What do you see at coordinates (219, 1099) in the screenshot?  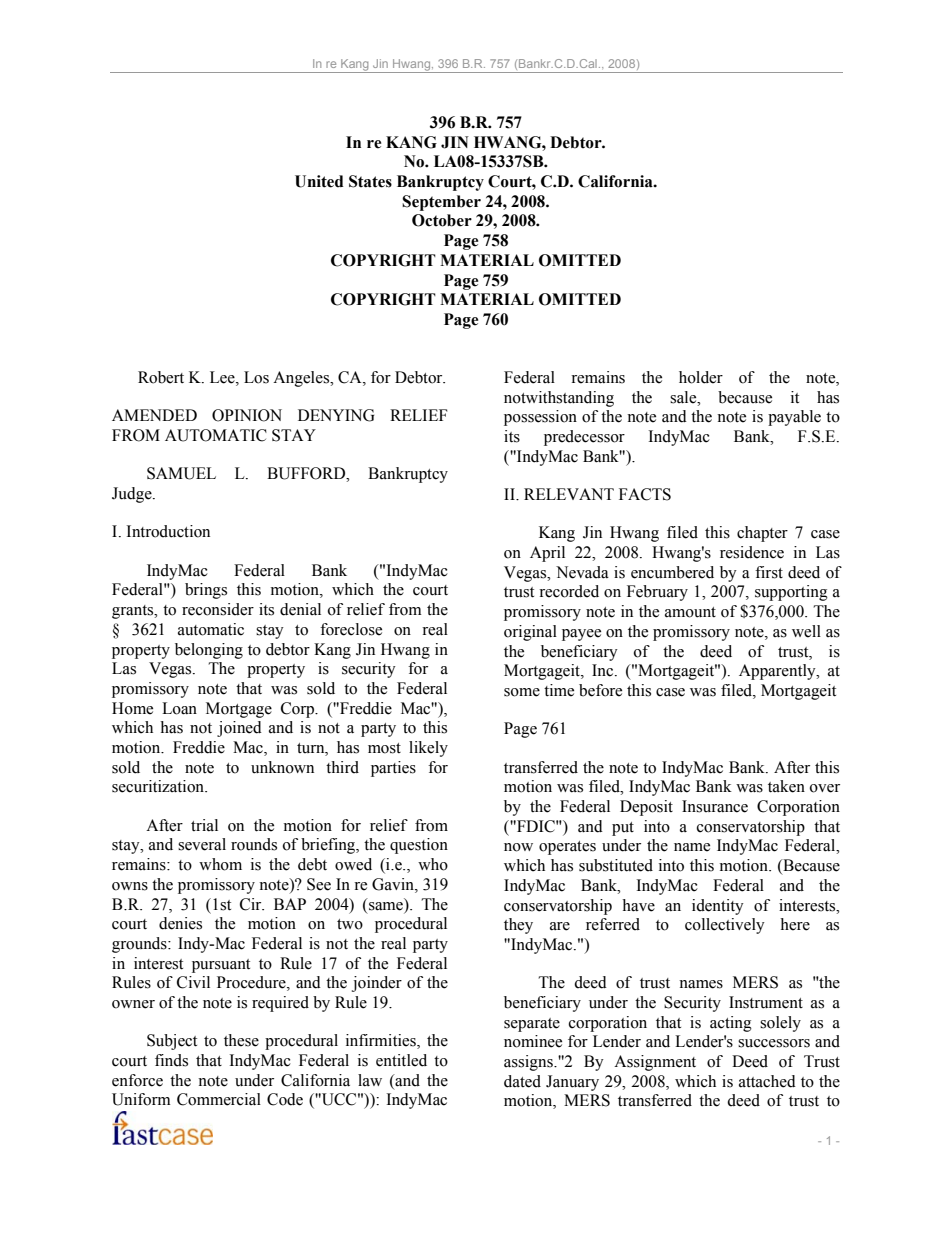 I see `Commercial` at bounding box center [219, 1099].
